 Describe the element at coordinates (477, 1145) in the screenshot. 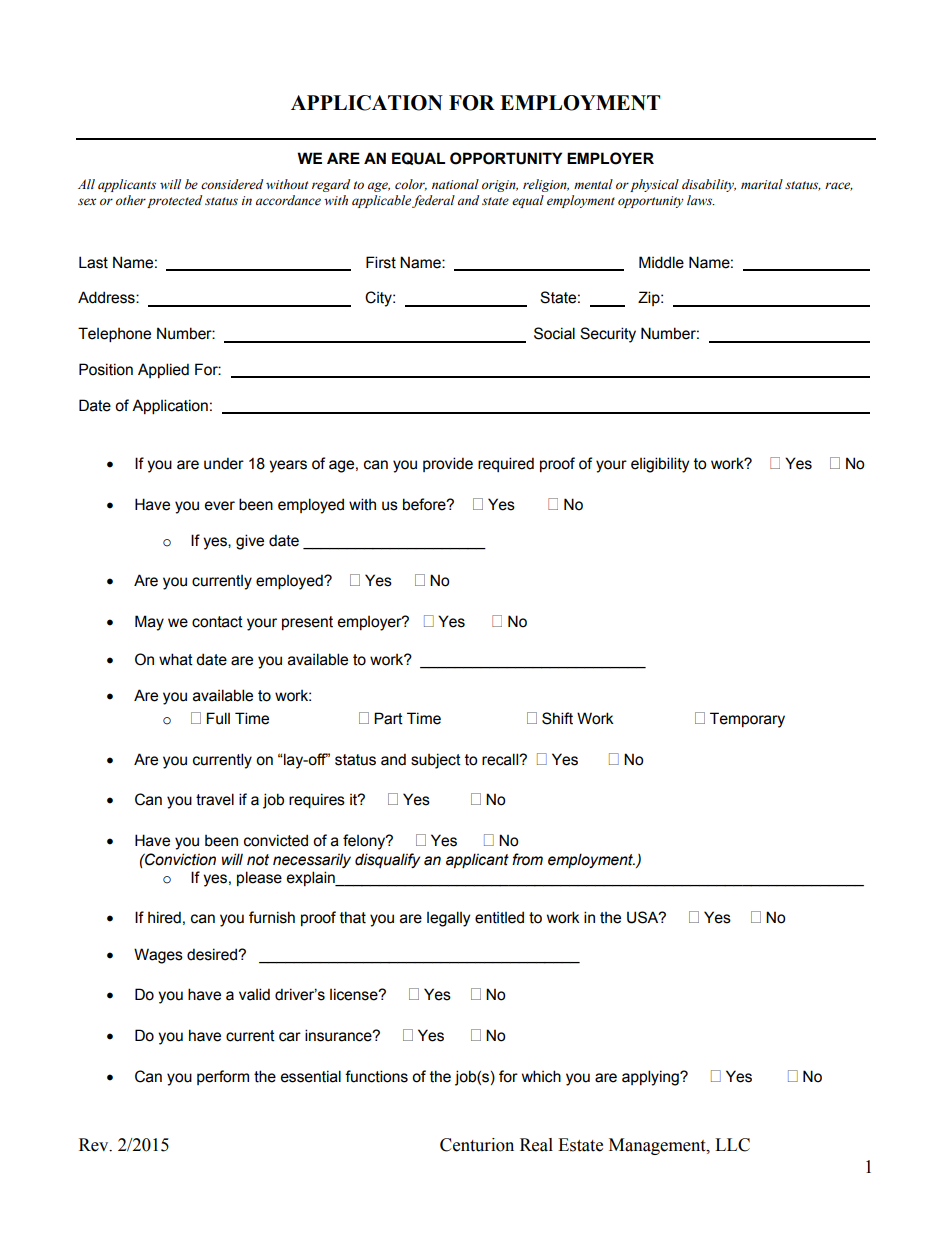

I see `Centurion` at that location.
